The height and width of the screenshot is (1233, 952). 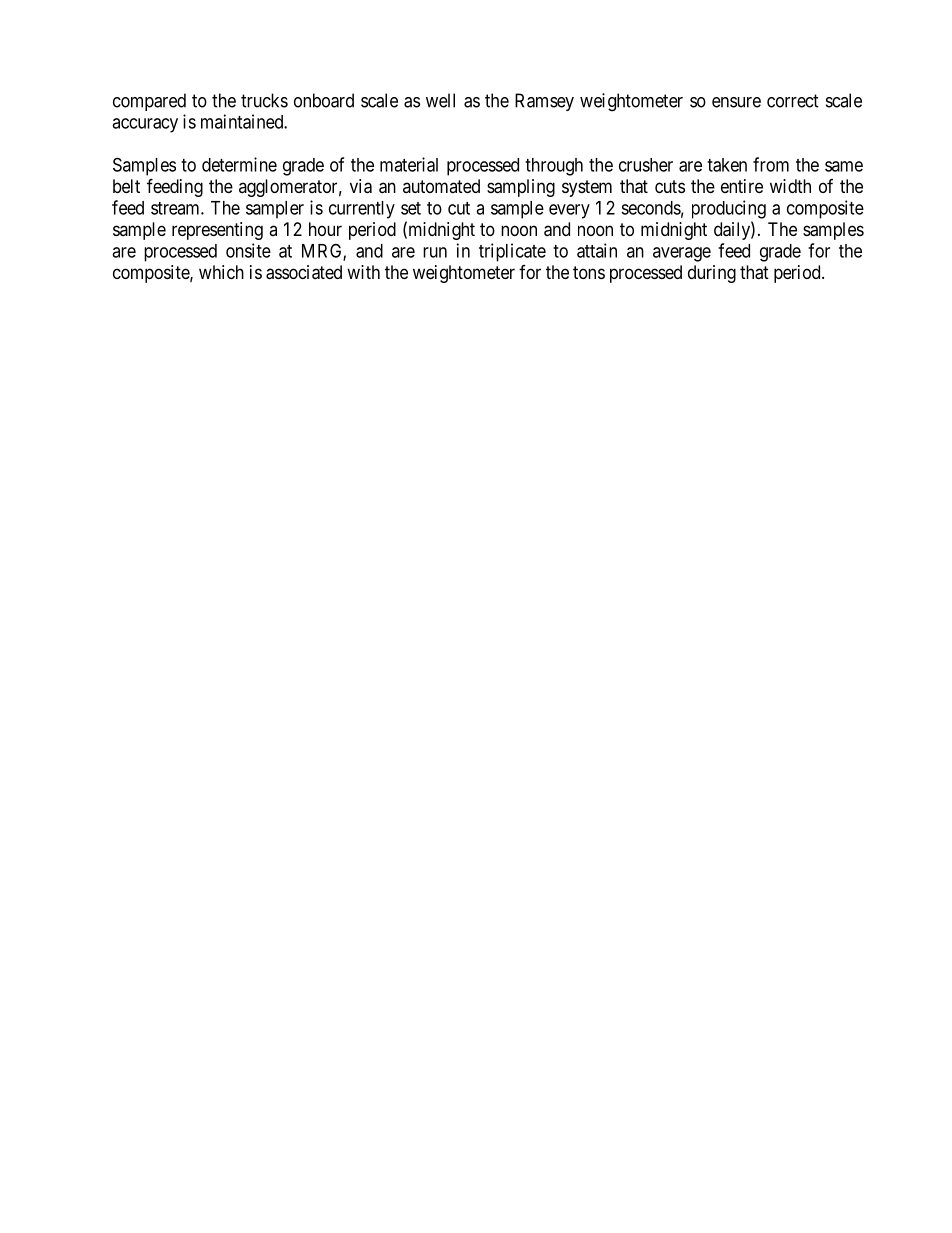 I want to click on which, so click(x=221, y=272).
